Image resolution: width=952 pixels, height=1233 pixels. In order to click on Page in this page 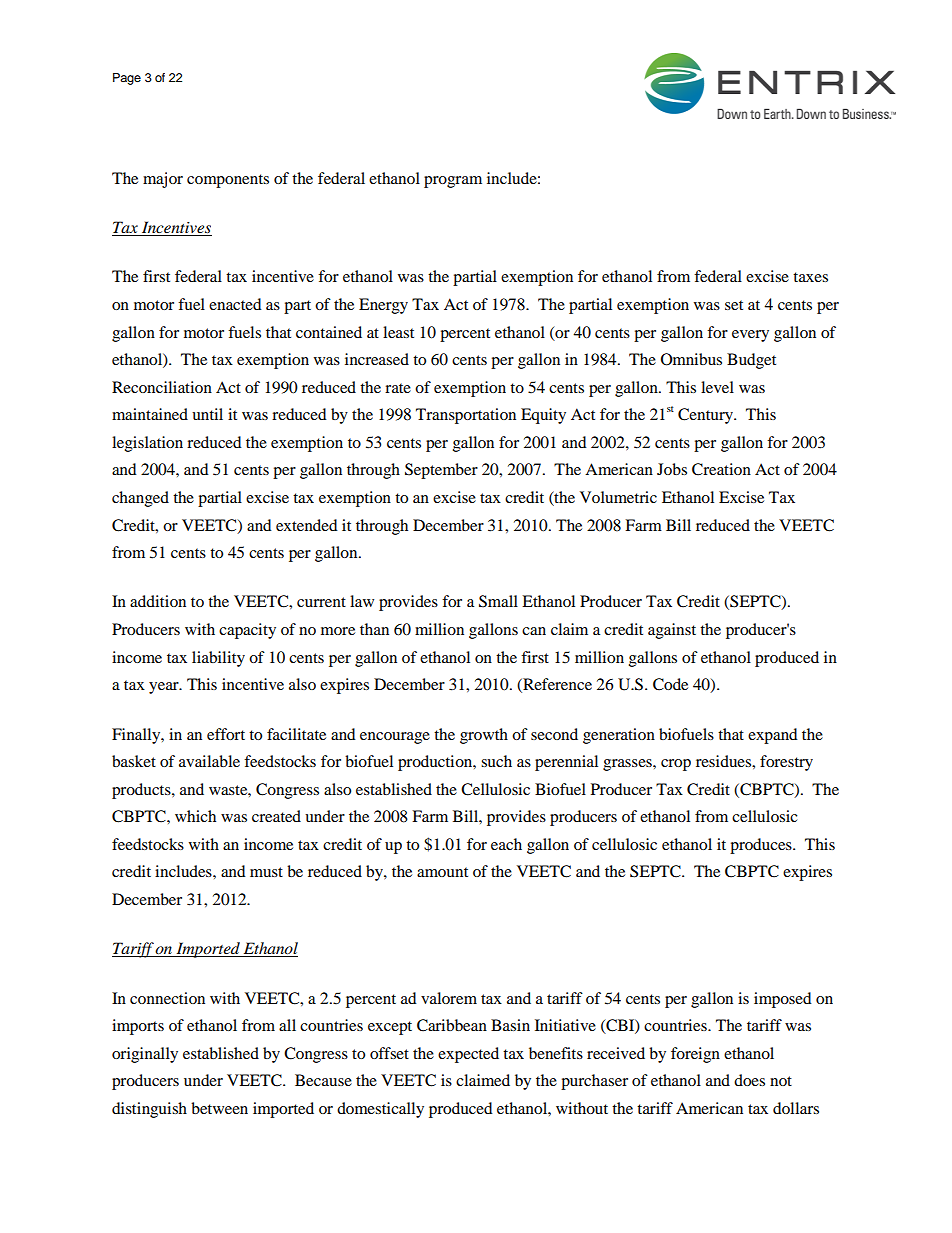, I will do `click(127, 79)`.
